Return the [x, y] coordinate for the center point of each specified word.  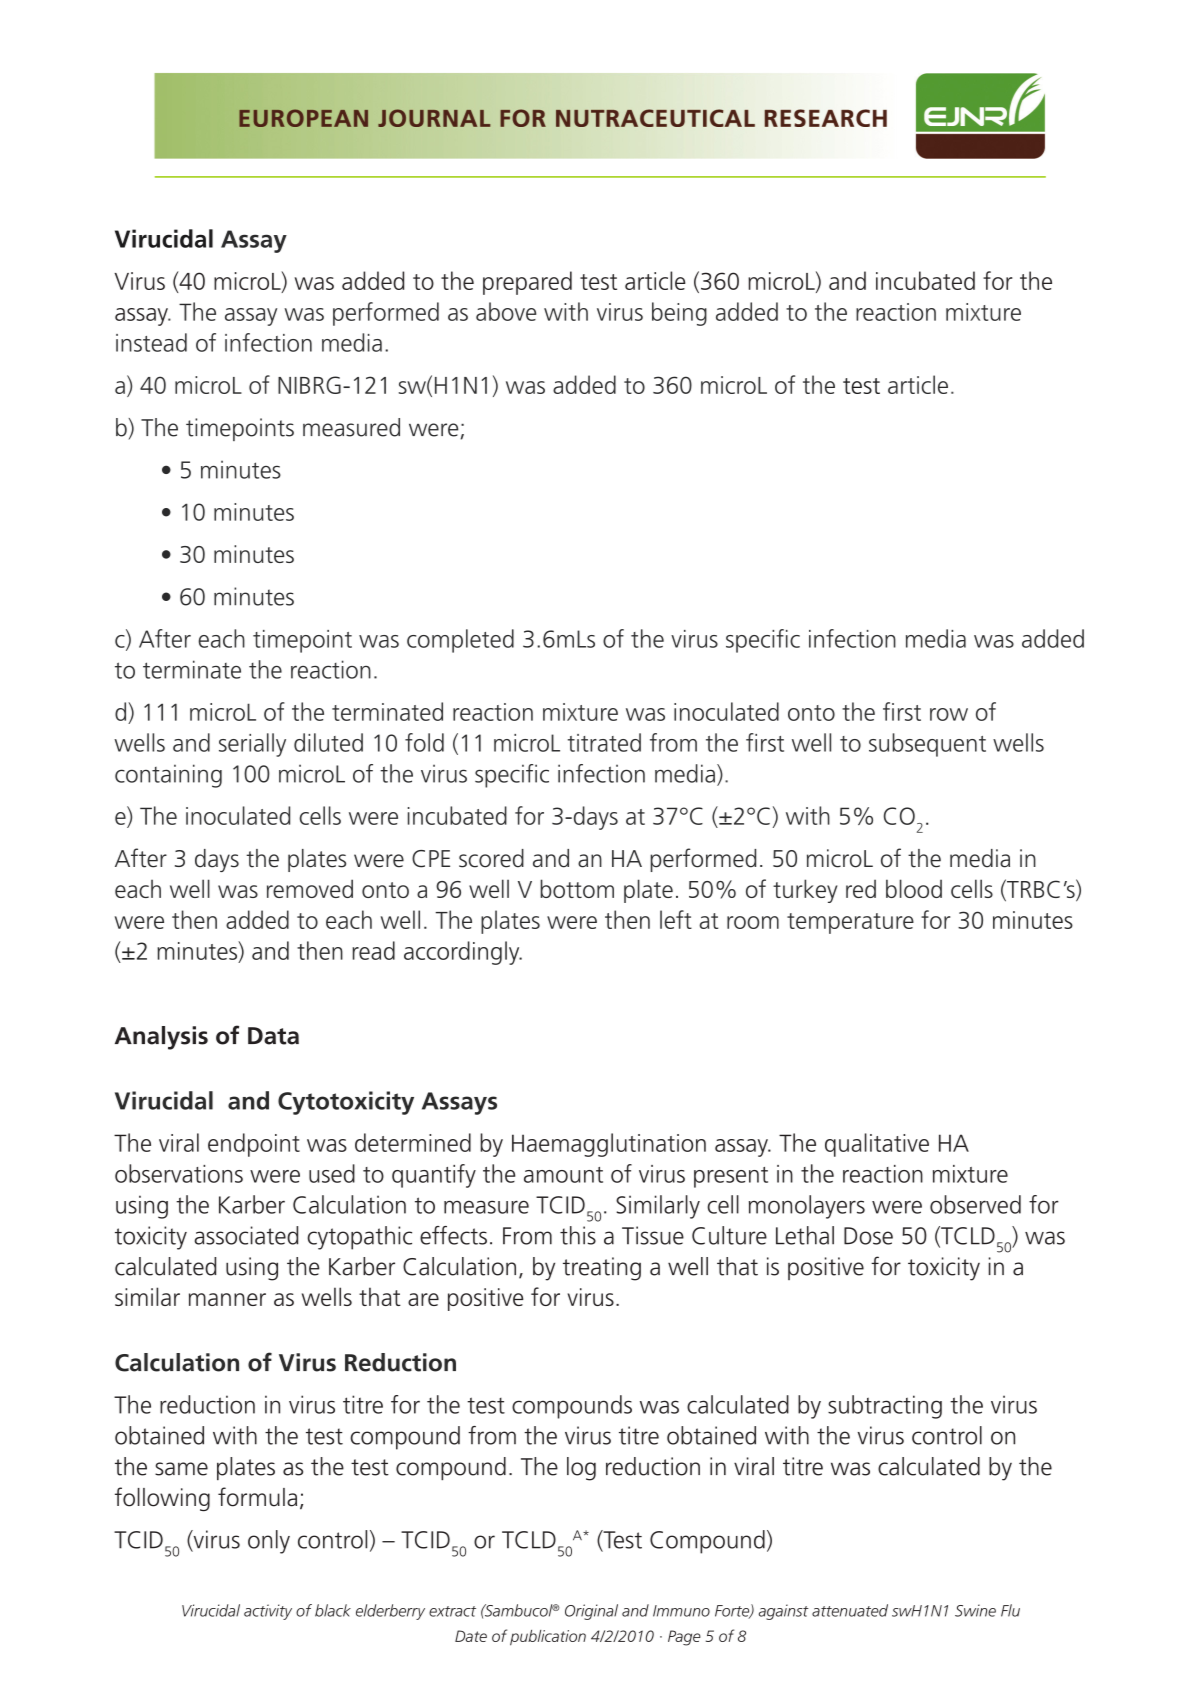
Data [273, 1036]
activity [268, 1612]
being [679, 314]
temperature [850, 923]
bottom [577, 888]
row [949, 714]
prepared [527, 283]
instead [151, 342]
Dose [868, 1236]
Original [591, 1612]
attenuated [850, 1610]
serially [252, 745]
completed [460, 641]
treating [602, 1269]
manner [227, 1299]
